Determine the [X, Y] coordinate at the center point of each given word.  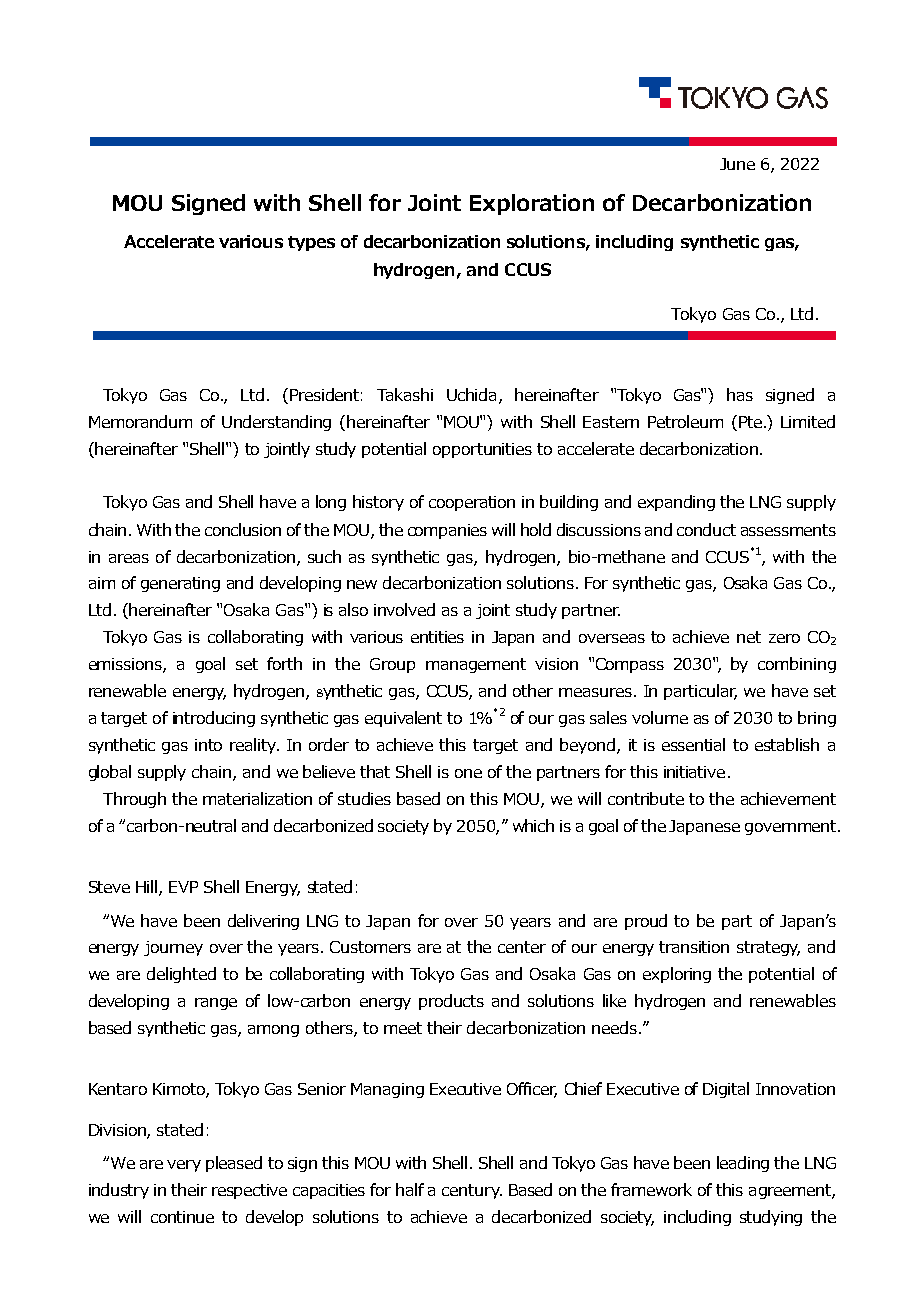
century [472, 1191]
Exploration [532, 204]
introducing [214, 719]
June [737, 164]
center [522, 947]
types [311, 243]
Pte [752, 422]
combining [797, 665]
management [476, 665]
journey [173, 948]
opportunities [482, 450]
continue [182, 1217]
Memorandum [140, 421]
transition [694, 947]
